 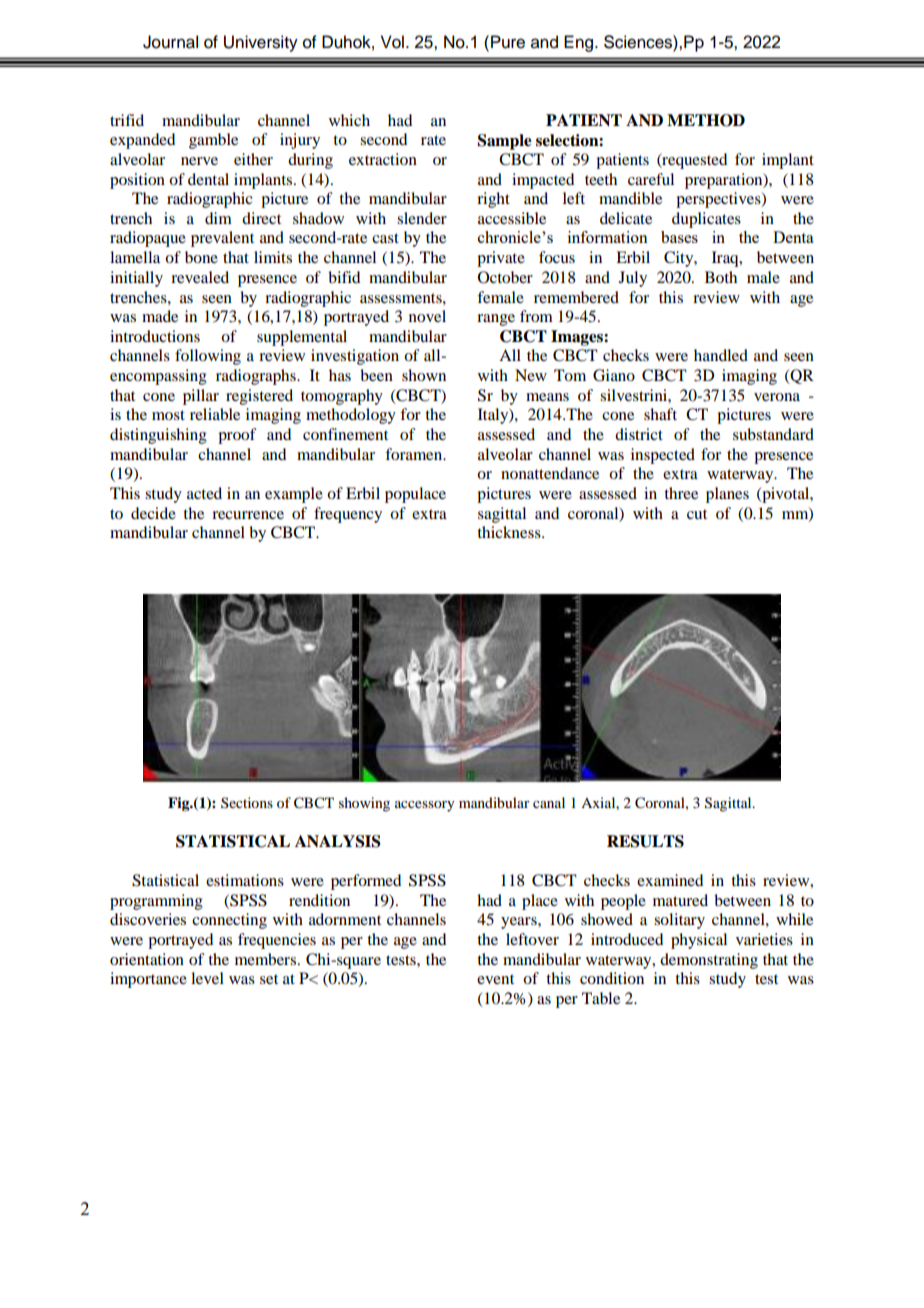 What do you see at coordinates (207, 978) in the screenshot?
I see `level` at bounding box center [207, 978].
